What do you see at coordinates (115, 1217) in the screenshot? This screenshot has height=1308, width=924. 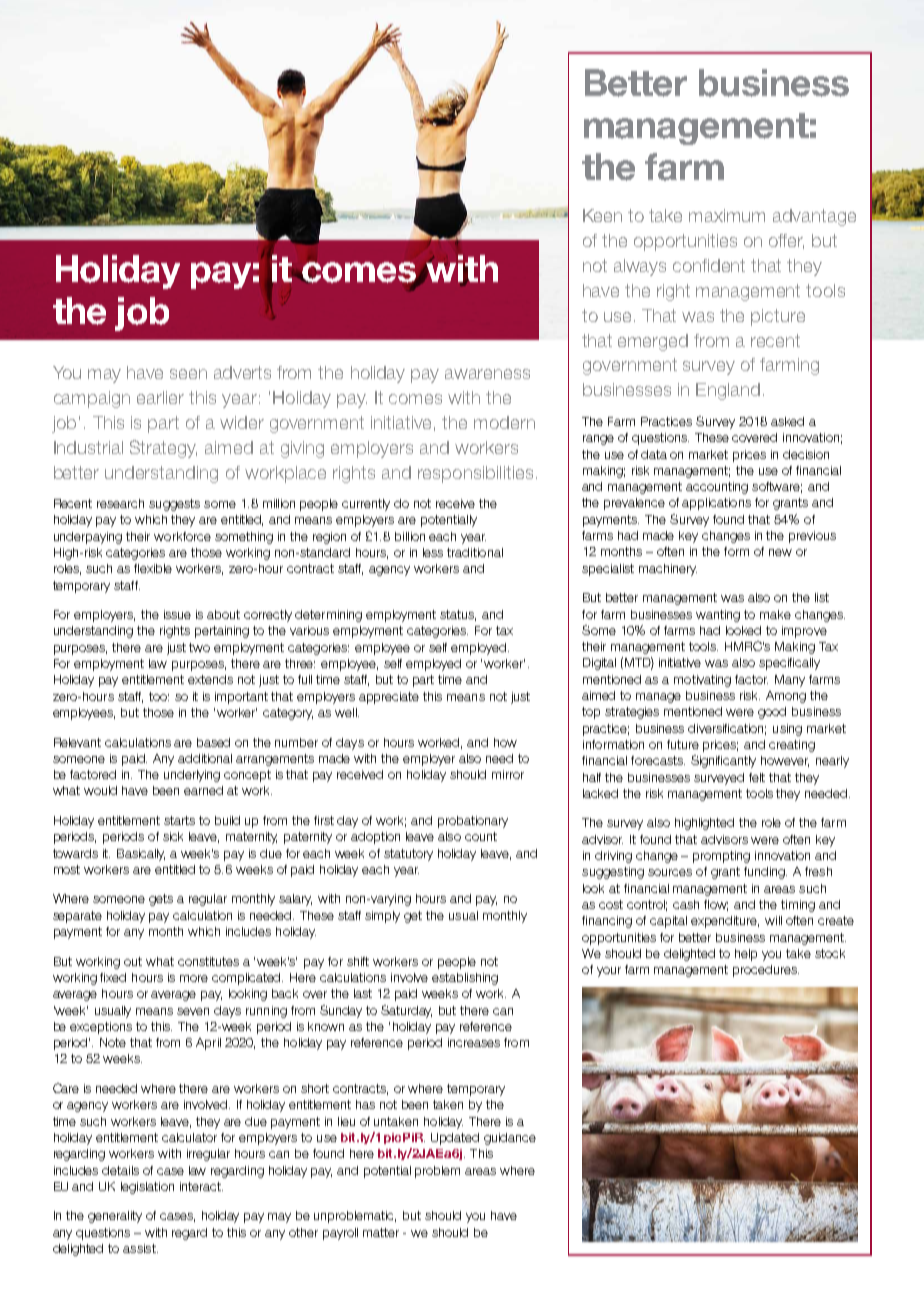 I see `generality` at bounding box center [115, 1217].
